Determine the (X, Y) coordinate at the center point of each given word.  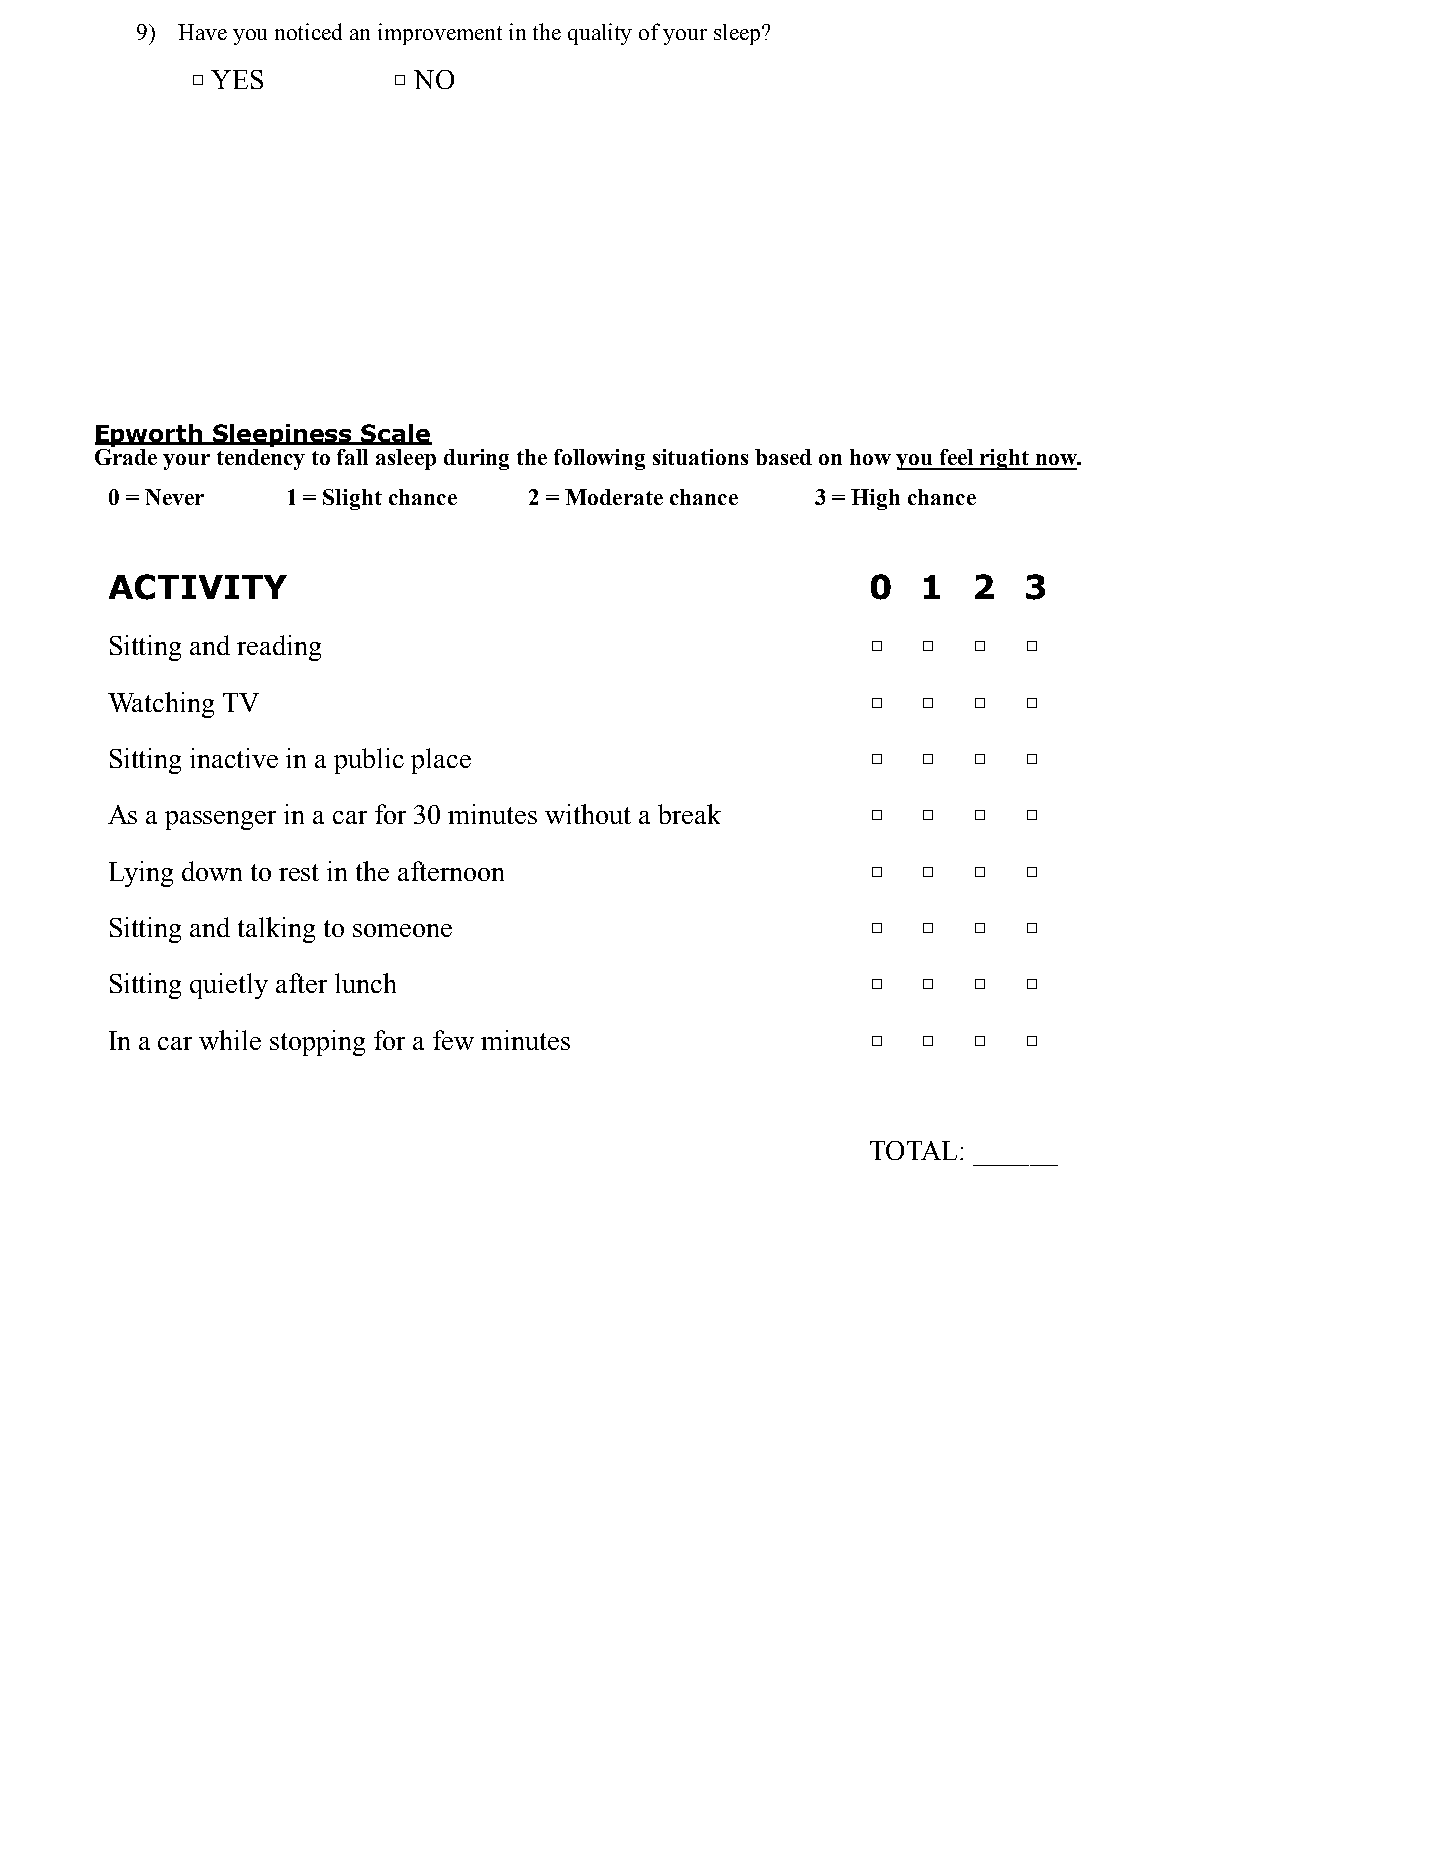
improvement (440, 34)
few (453, 1040)
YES (237, 79)
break (689, 814)
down (212, 871)
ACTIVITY (198, 587)
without (588, 814)
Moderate (614, 497)
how (870, 457)
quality (600, 34)
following (599, 459)
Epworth (150, 435)
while (230, 1040)
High (875, 499)
